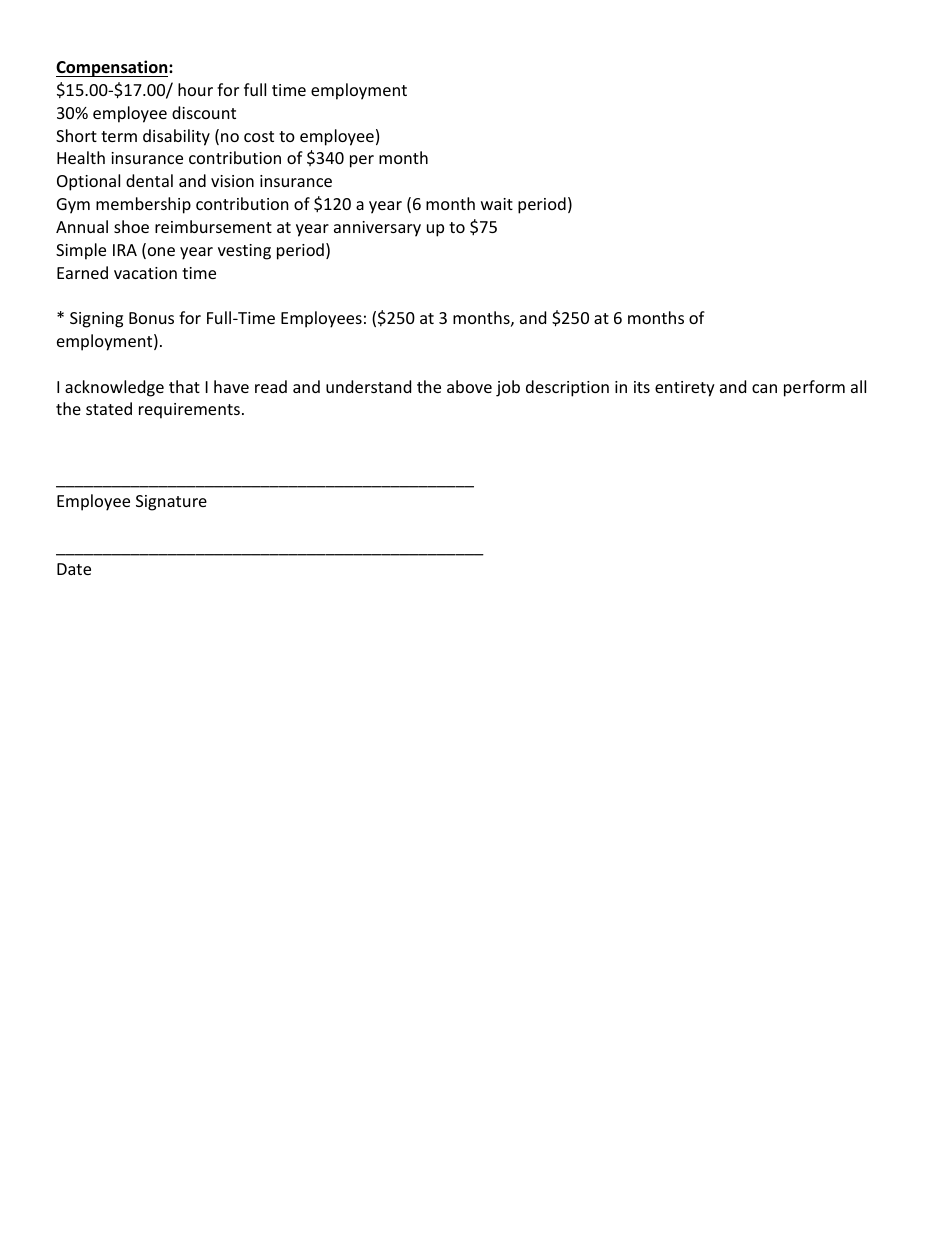 This screenshot has height=1233, width=952. What do you see at coordinates (497, 204) in the screenshot?
I see `wait` at bounding box center [497, 204].
